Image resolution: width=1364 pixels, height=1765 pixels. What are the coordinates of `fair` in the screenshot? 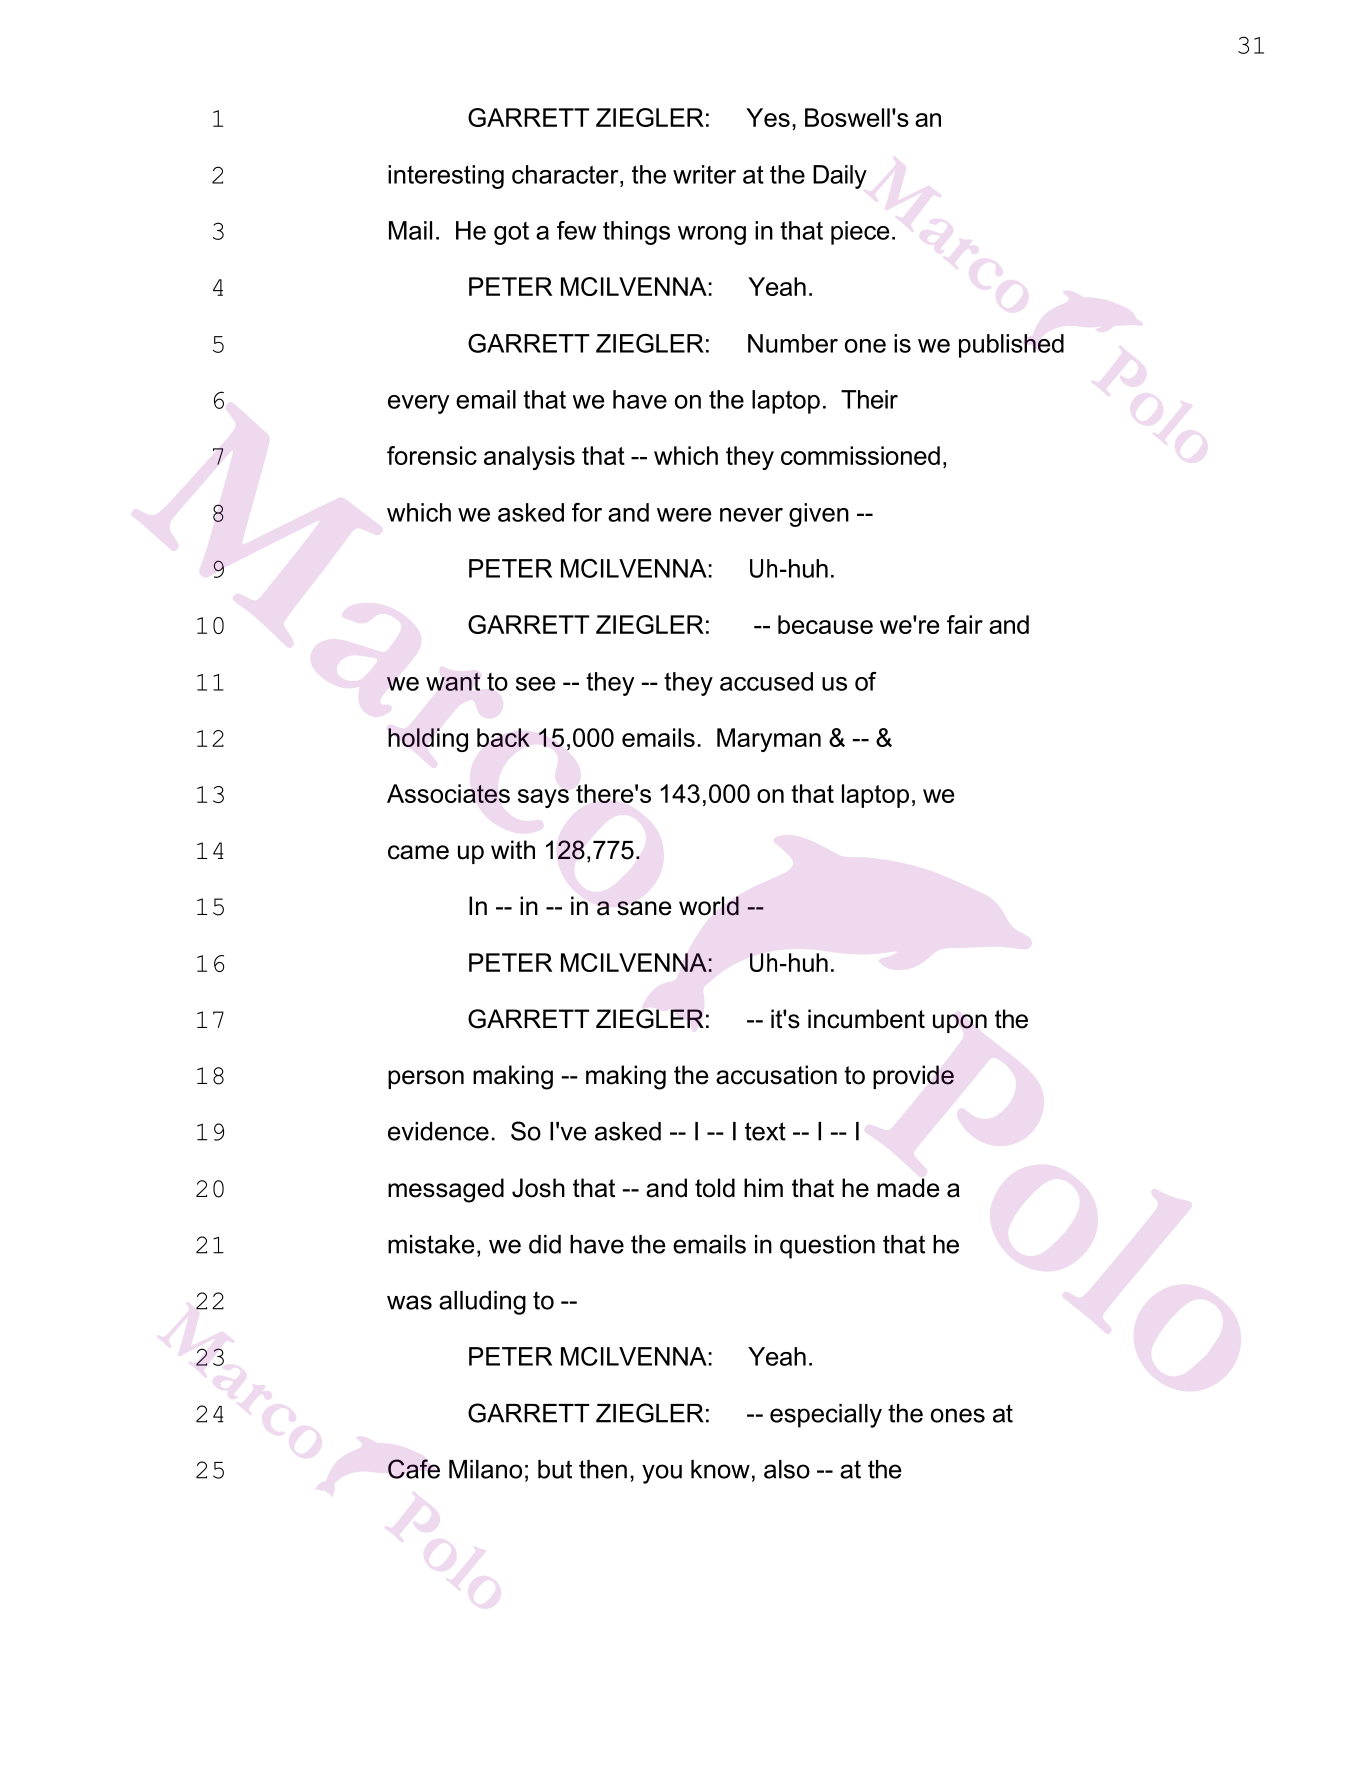 It's located at (965, 624).
